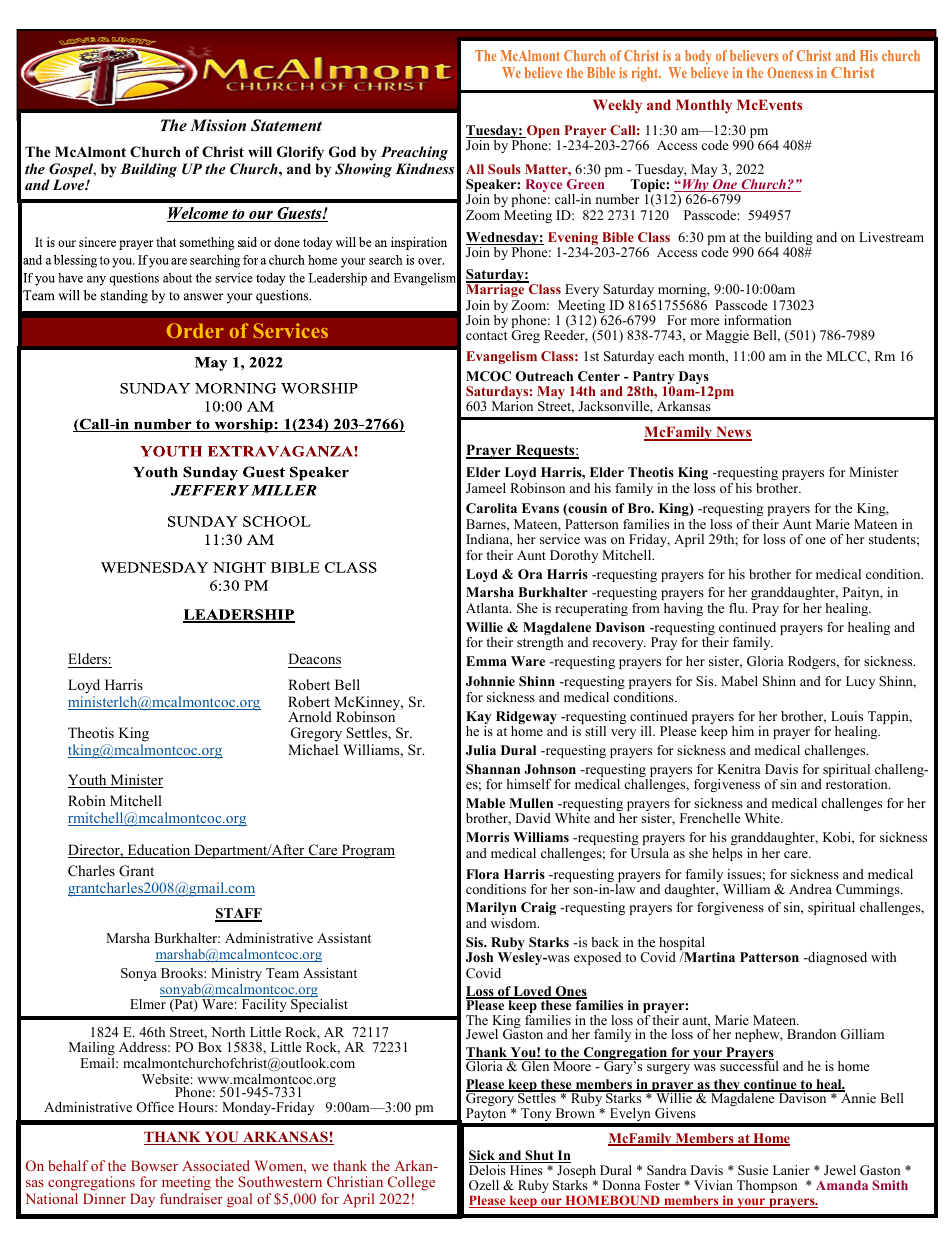 The image size is (952, 1233). I want to click on Bowser, so click(154, 1165).
